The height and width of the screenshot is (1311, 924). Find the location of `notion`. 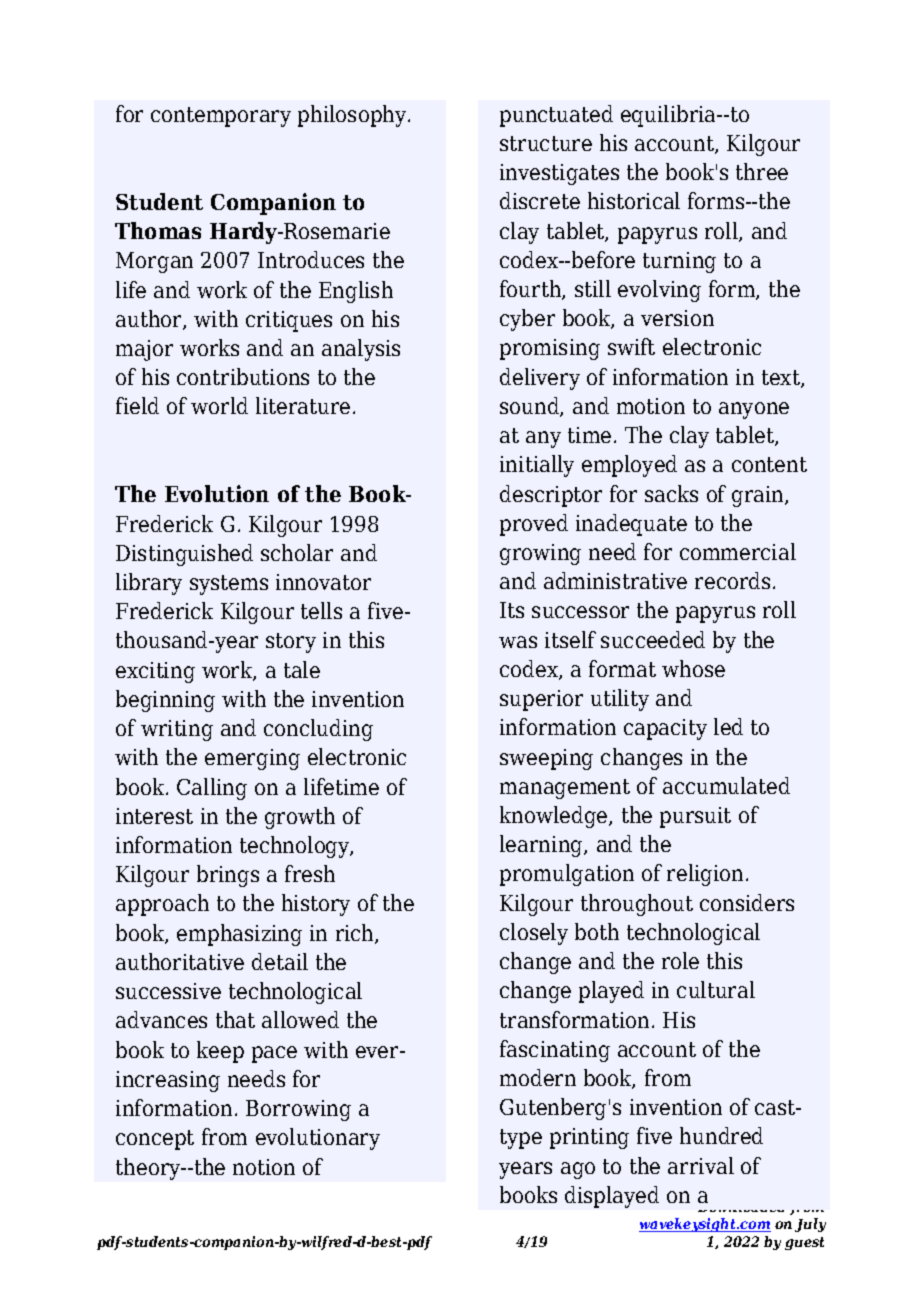

notion is located at coordinates (264, 1167).
